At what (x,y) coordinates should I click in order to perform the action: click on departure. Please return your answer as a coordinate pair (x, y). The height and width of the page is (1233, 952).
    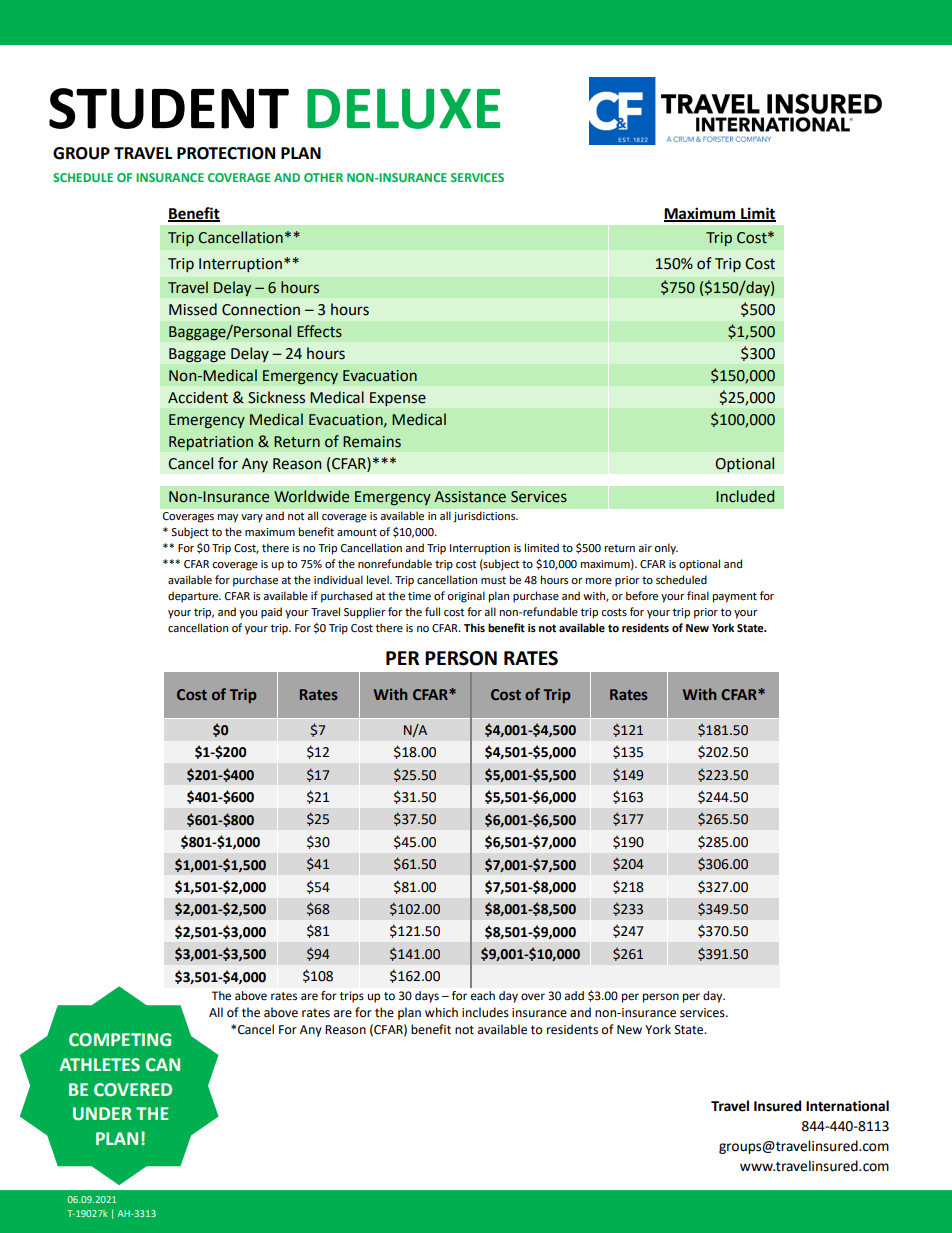
    Looking at the image, I should click on (194, 597).
